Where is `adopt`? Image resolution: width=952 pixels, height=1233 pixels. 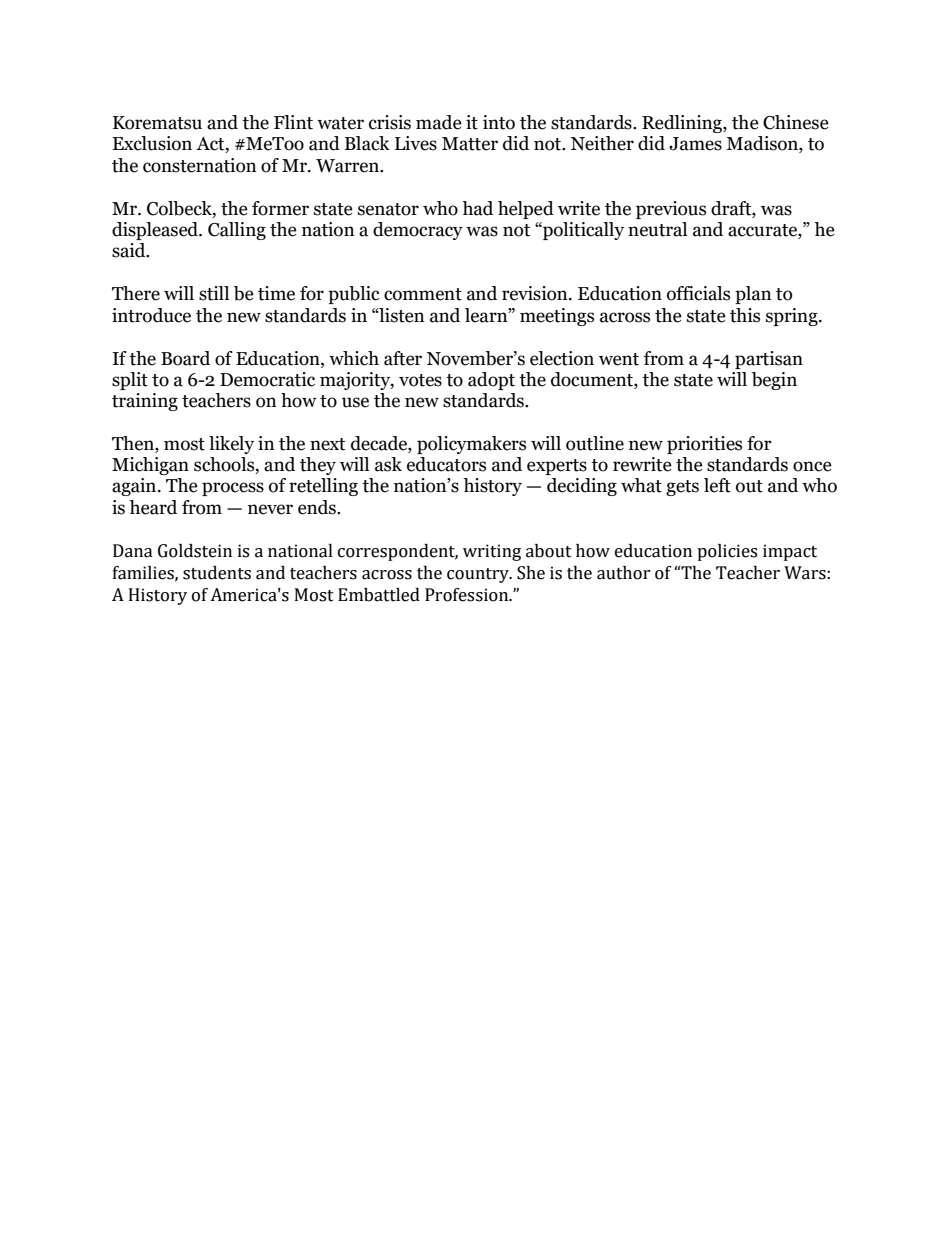 adopt is located at coordinates (491, 381).
